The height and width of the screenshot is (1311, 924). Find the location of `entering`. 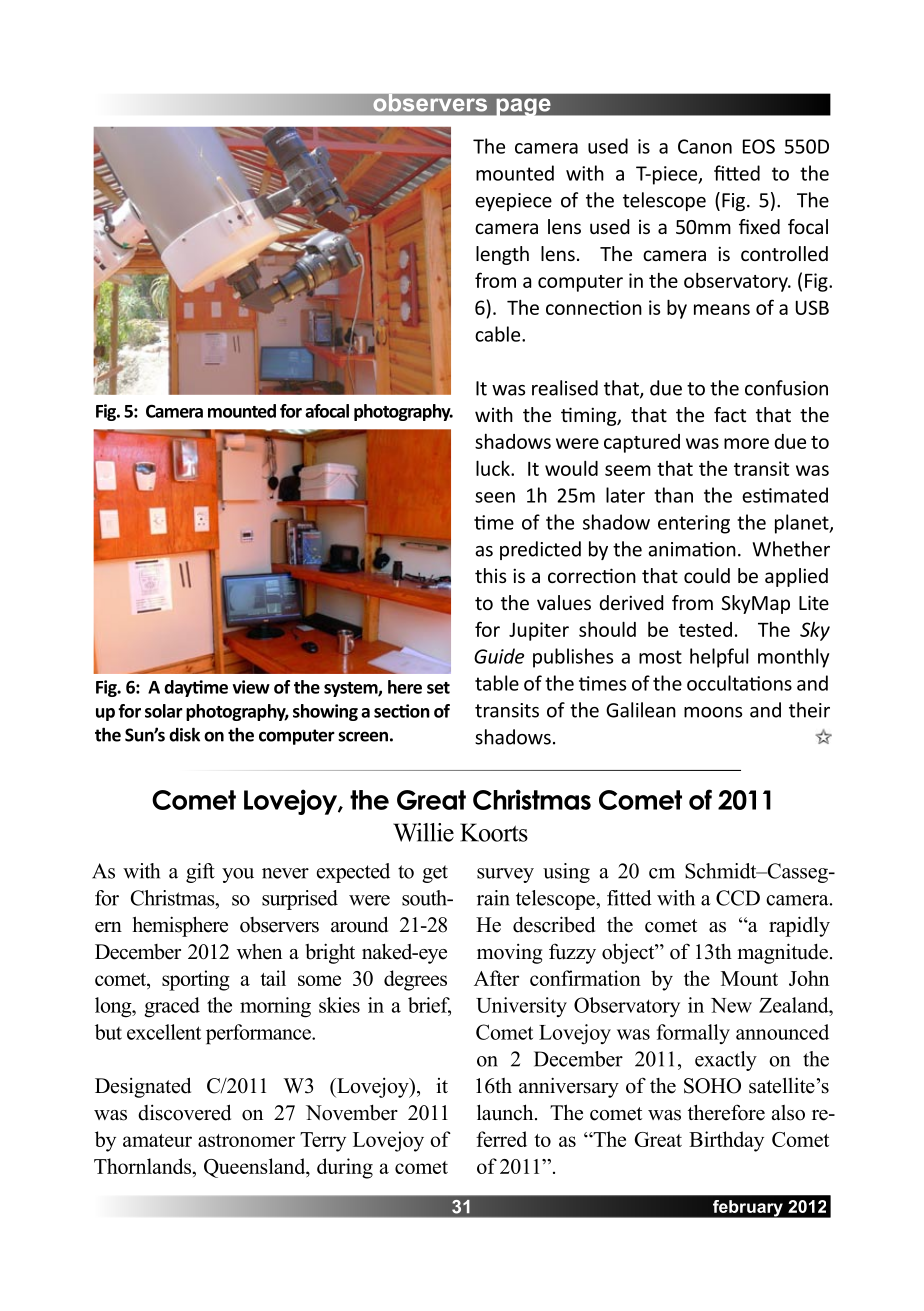

entering is located at coordinates (694, 524).
